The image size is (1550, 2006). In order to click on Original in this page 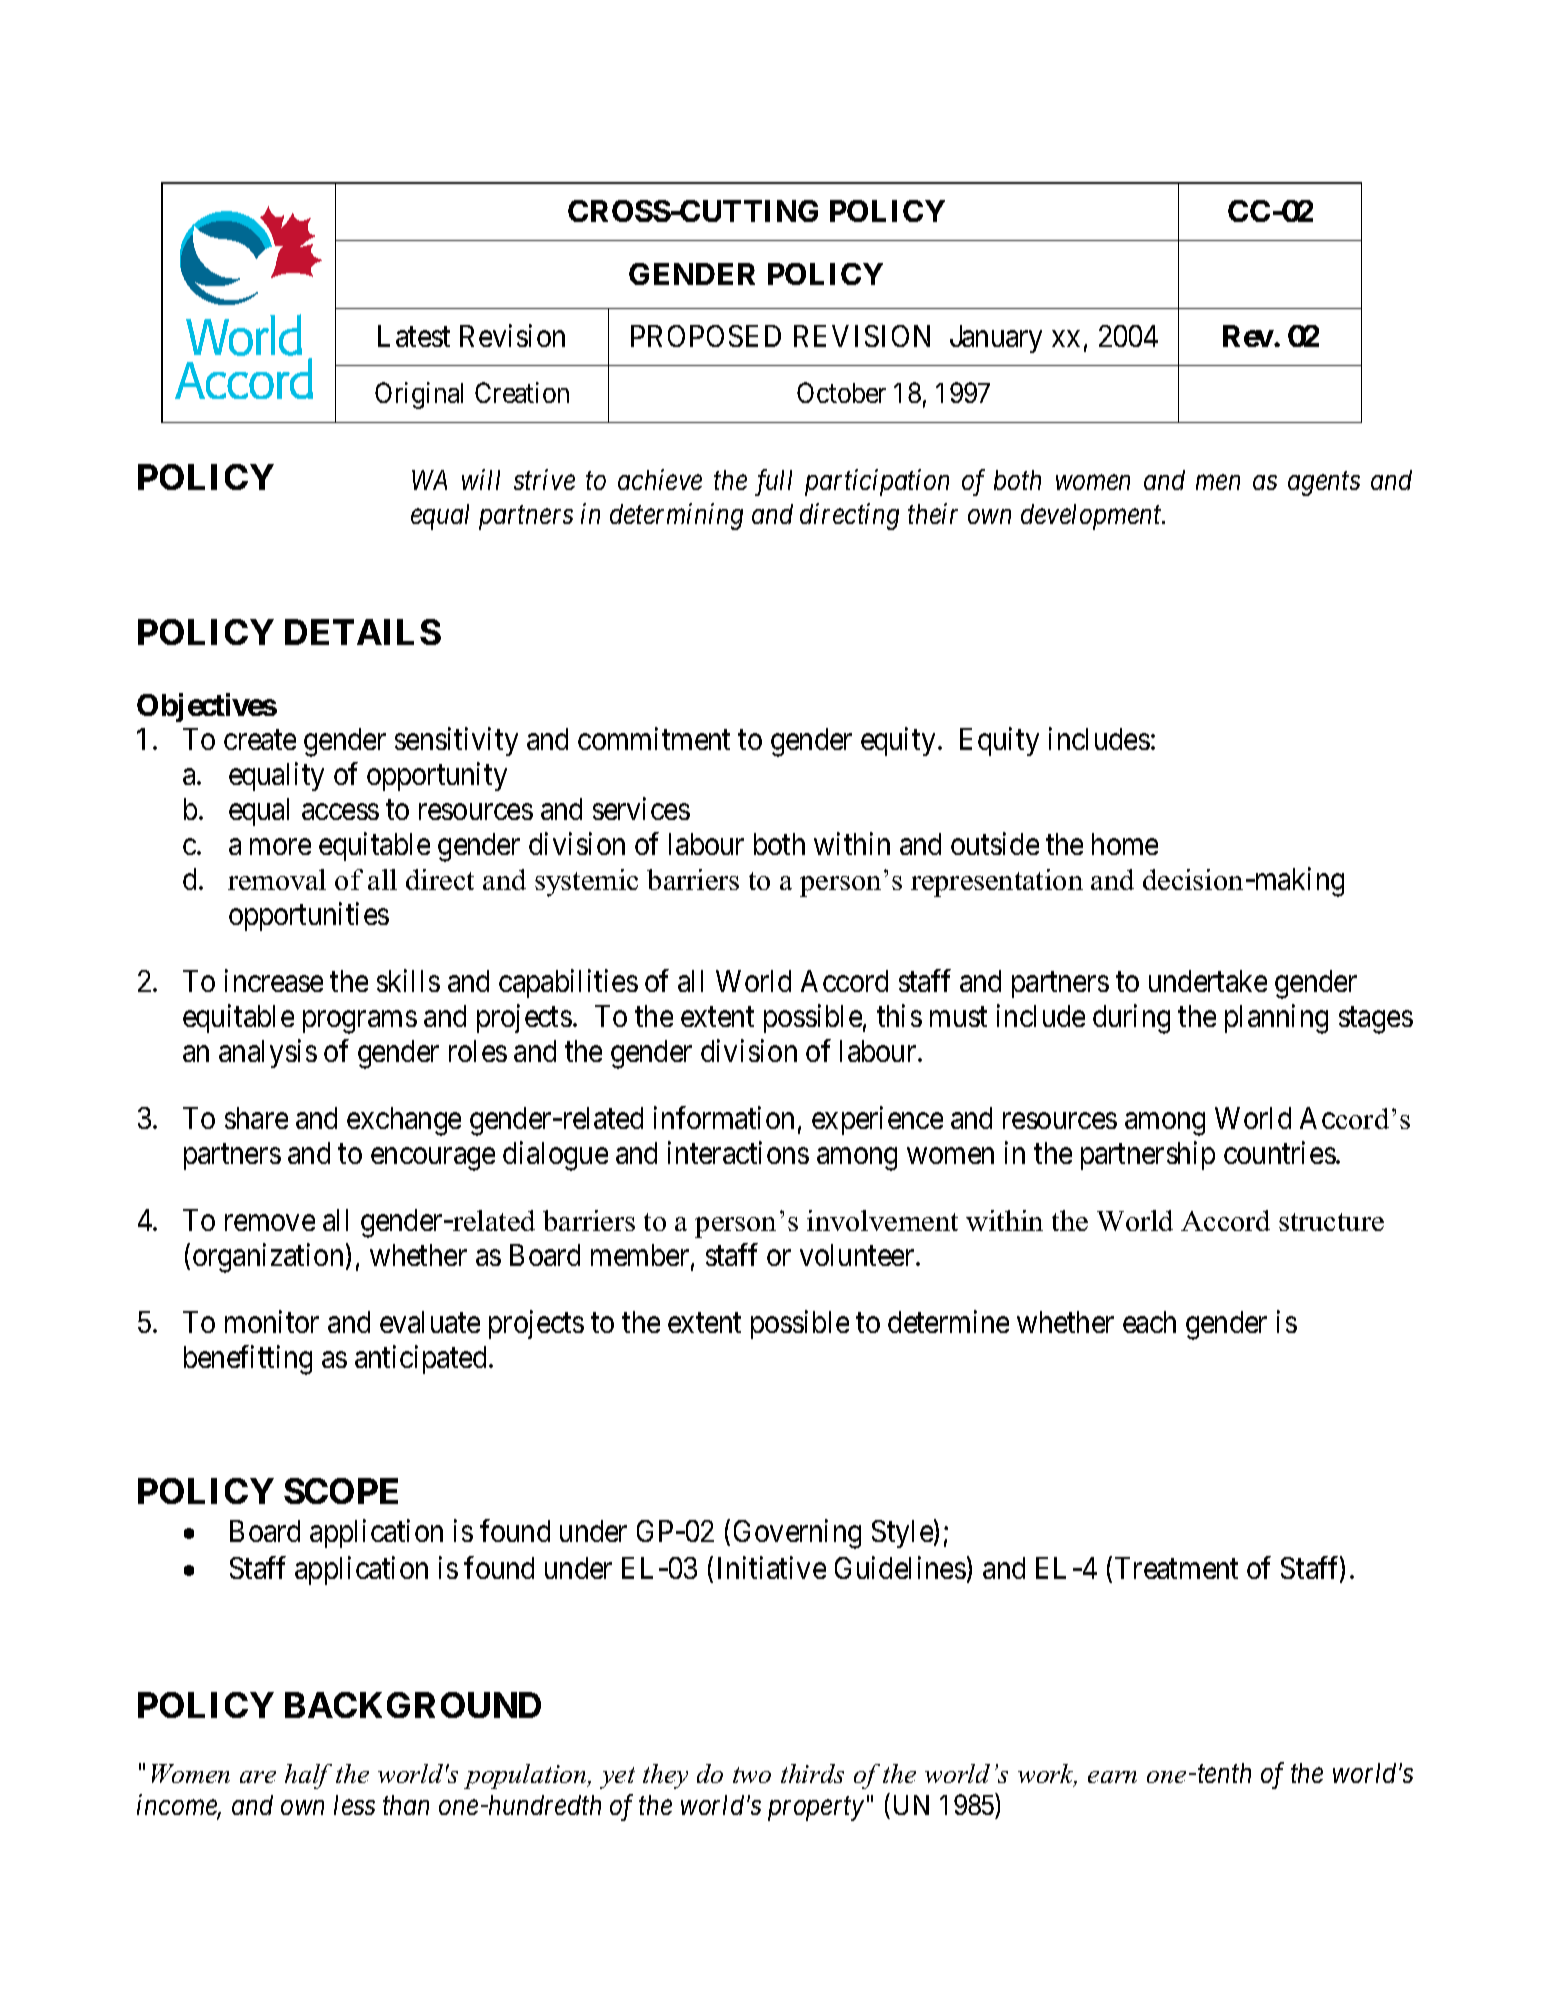, I will do `click(419, 395)`.
